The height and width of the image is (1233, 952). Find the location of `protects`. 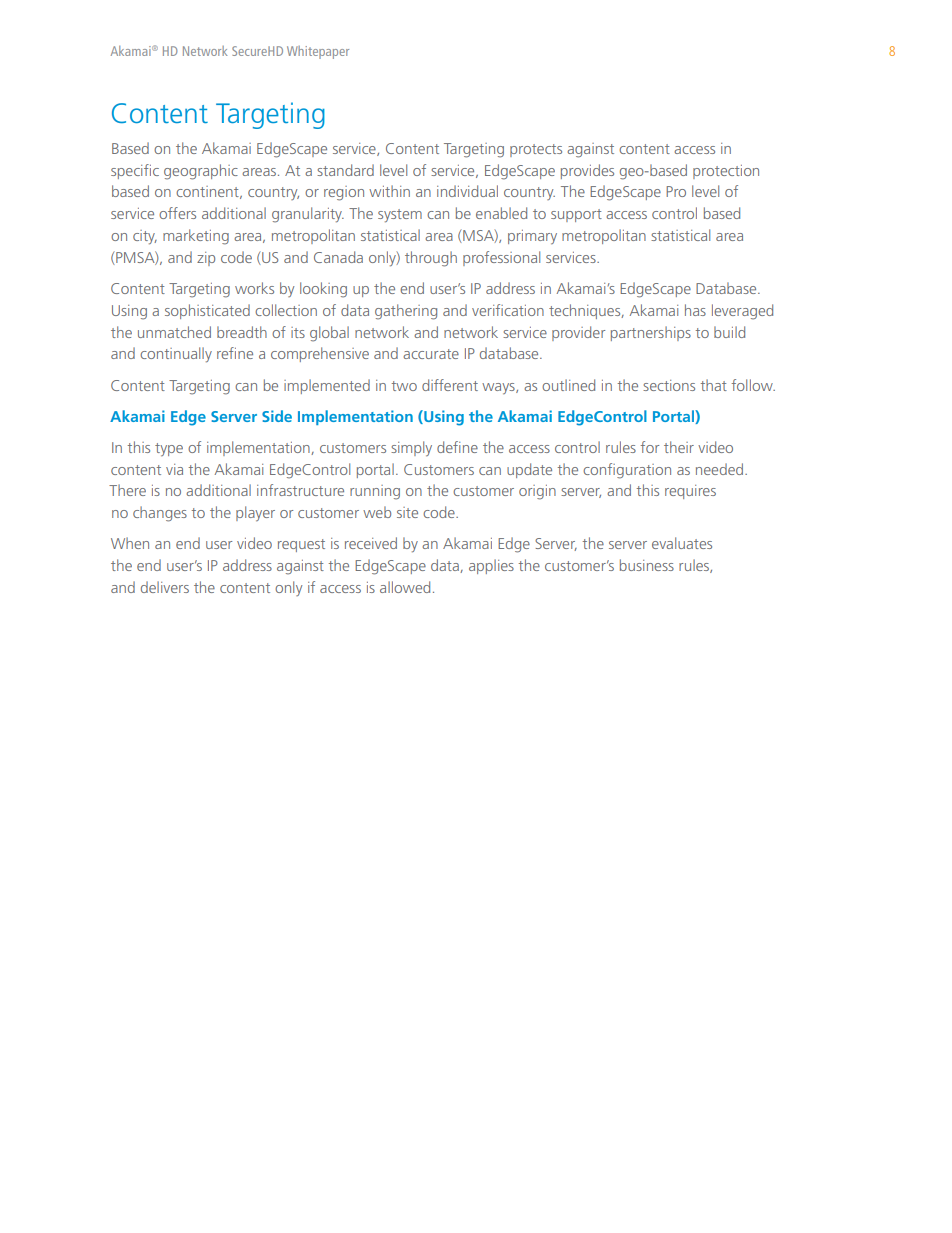

protects is located at coordinates (536, 150).
